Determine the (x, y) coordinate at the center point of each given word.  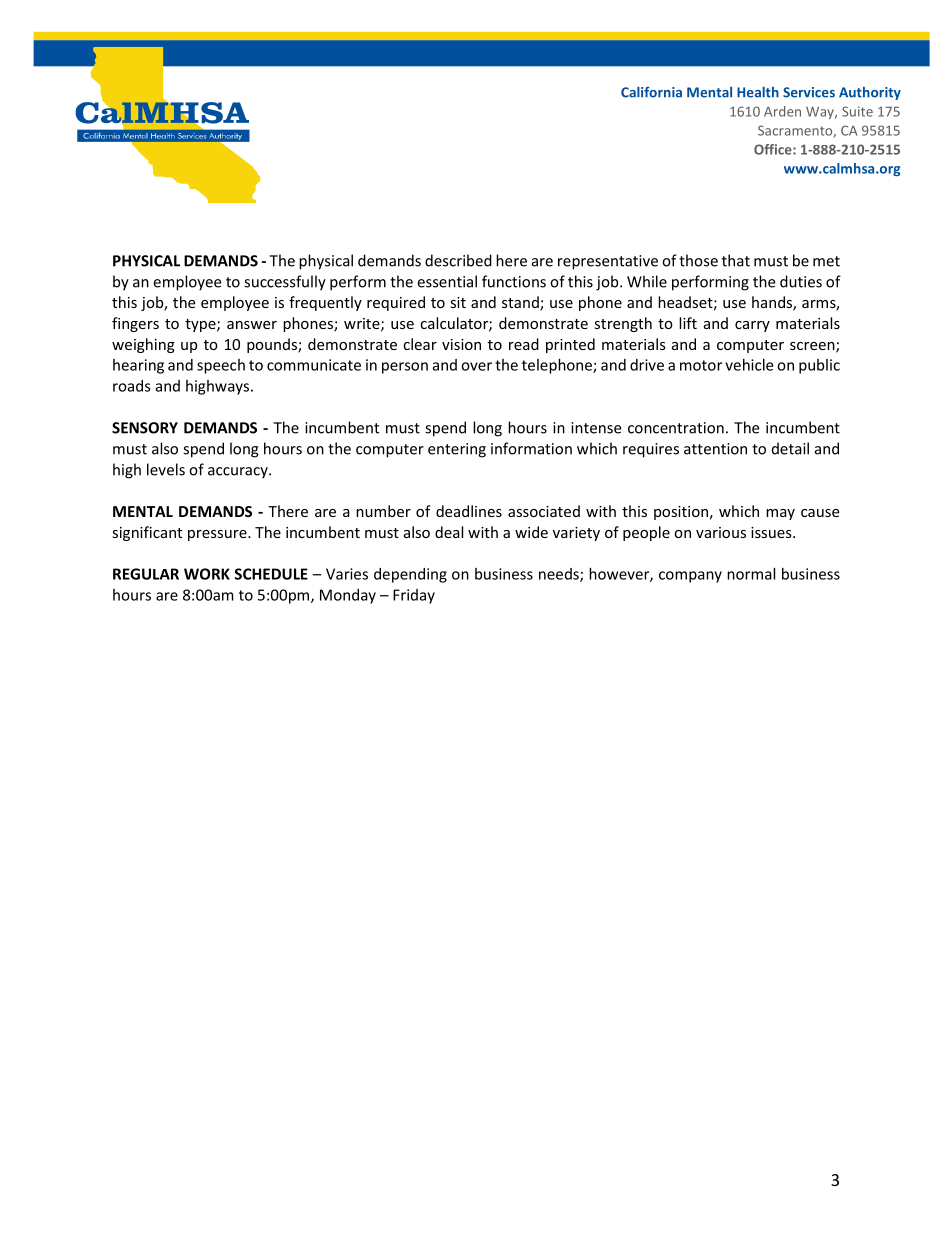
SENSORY (145, 428)
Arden (782, 111)
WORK (207, 574)
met (826, 261)
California (651, 92)
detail (790, 448)
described (458, 260)
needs (560, 575)
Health (758, 92)
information (531, 448)
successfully (285, 283)
